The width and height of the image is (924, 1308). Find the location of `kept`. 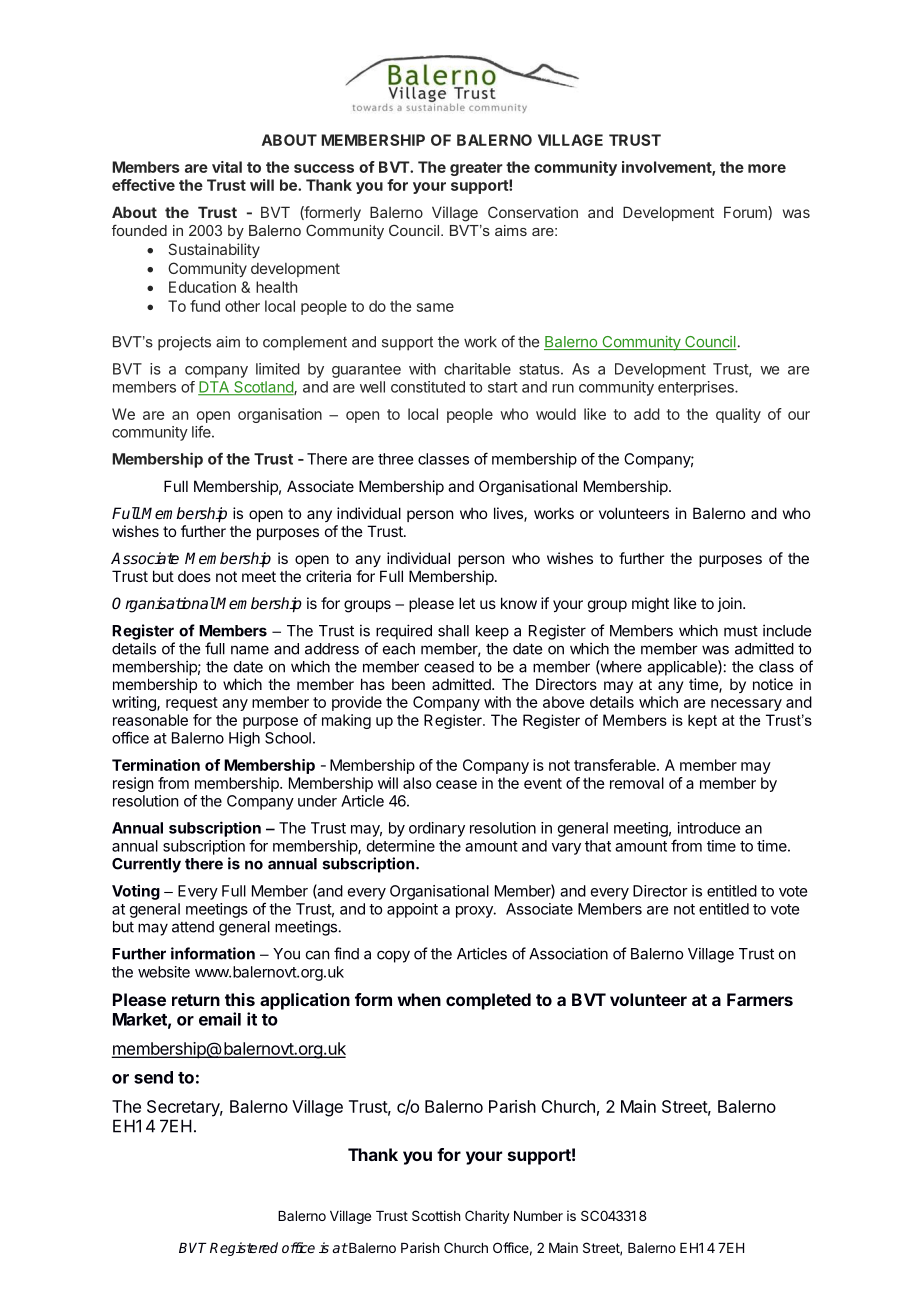

kept is located at coordinates (702, 721).
